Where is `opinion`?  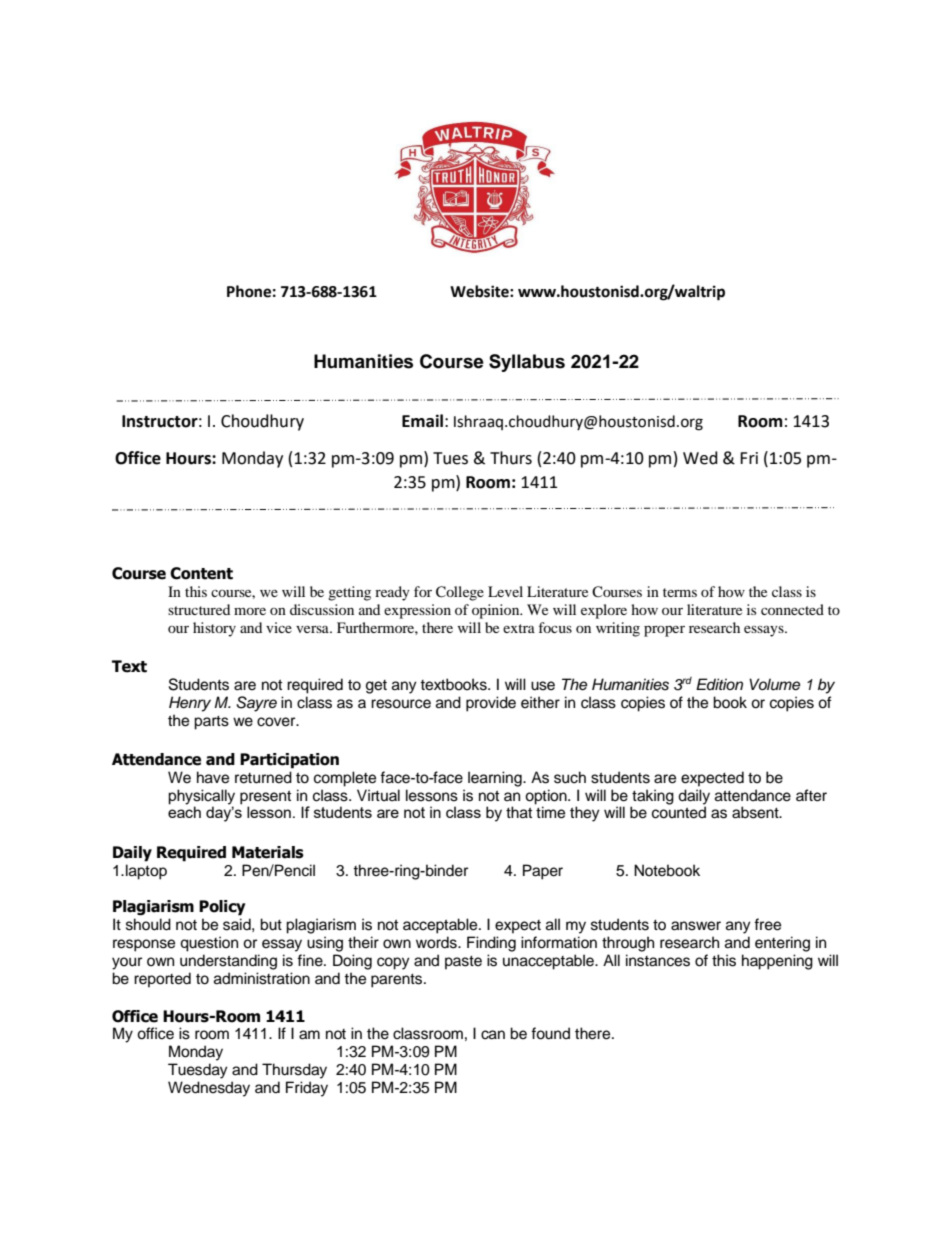 opinion is located at coordinates (497, 611).
